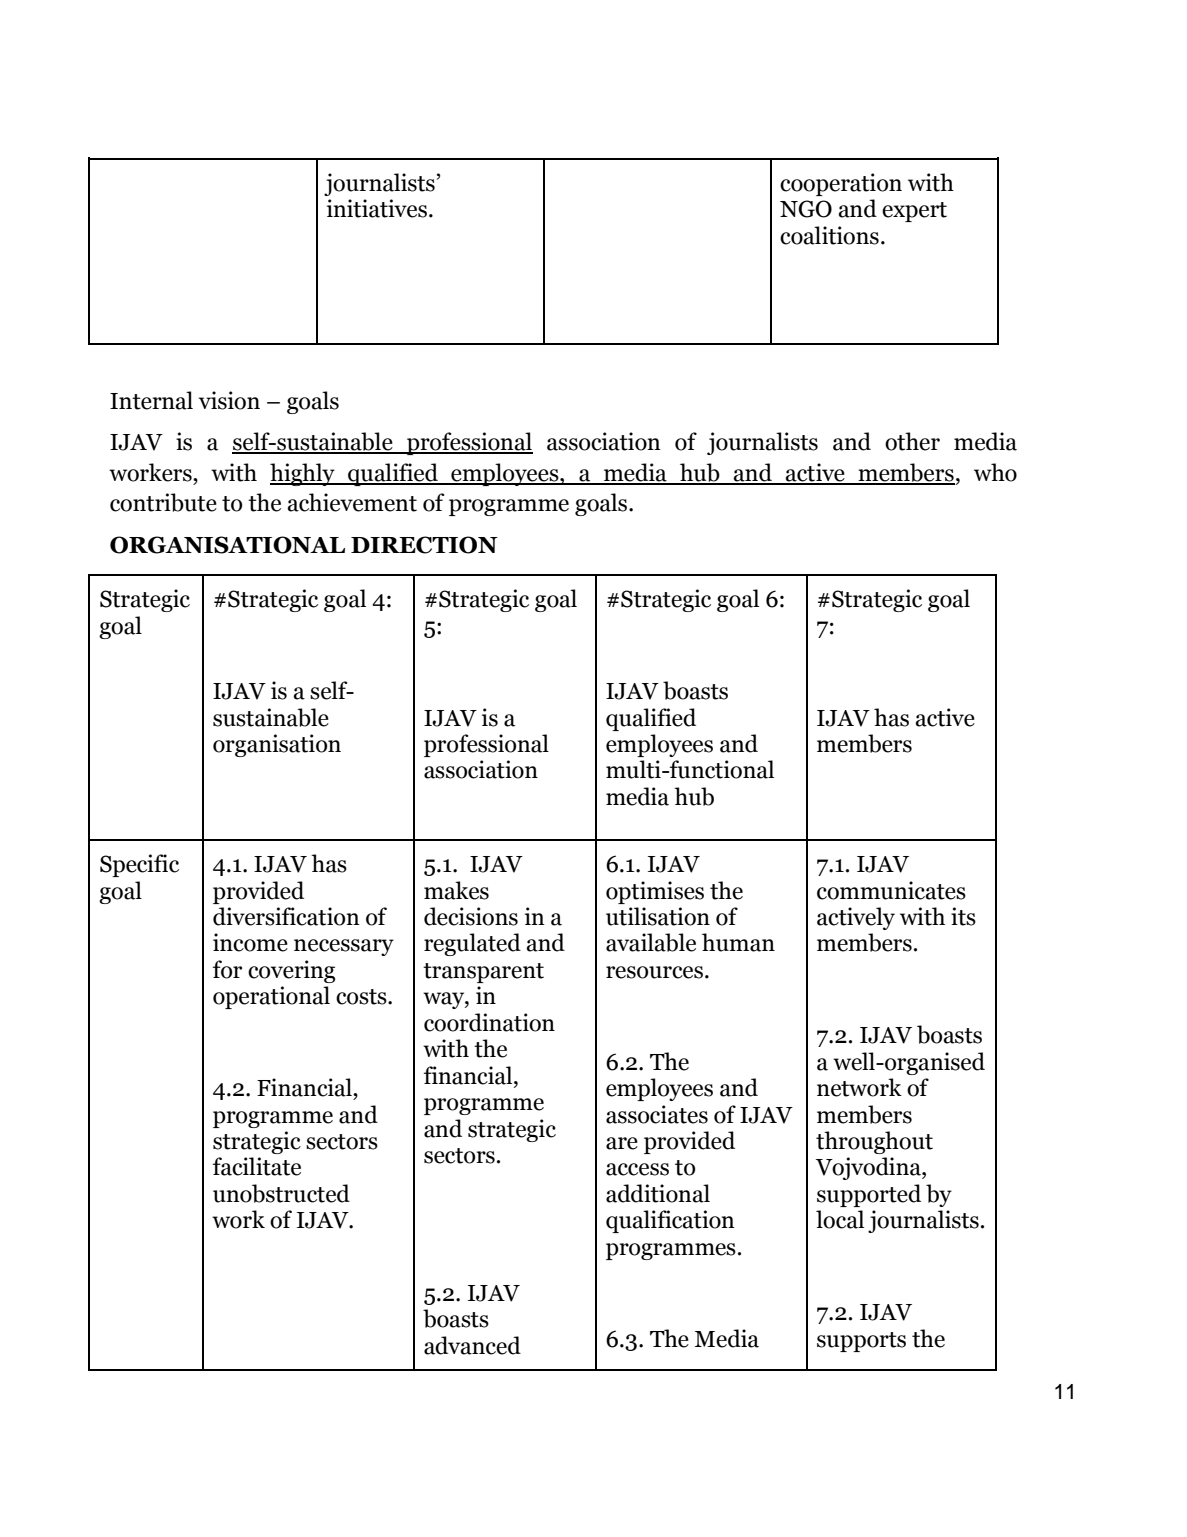 This document has width=1187, height=1537. Describe the element at coordinates (891, 890) in the document. I see `communicates` at that location.
